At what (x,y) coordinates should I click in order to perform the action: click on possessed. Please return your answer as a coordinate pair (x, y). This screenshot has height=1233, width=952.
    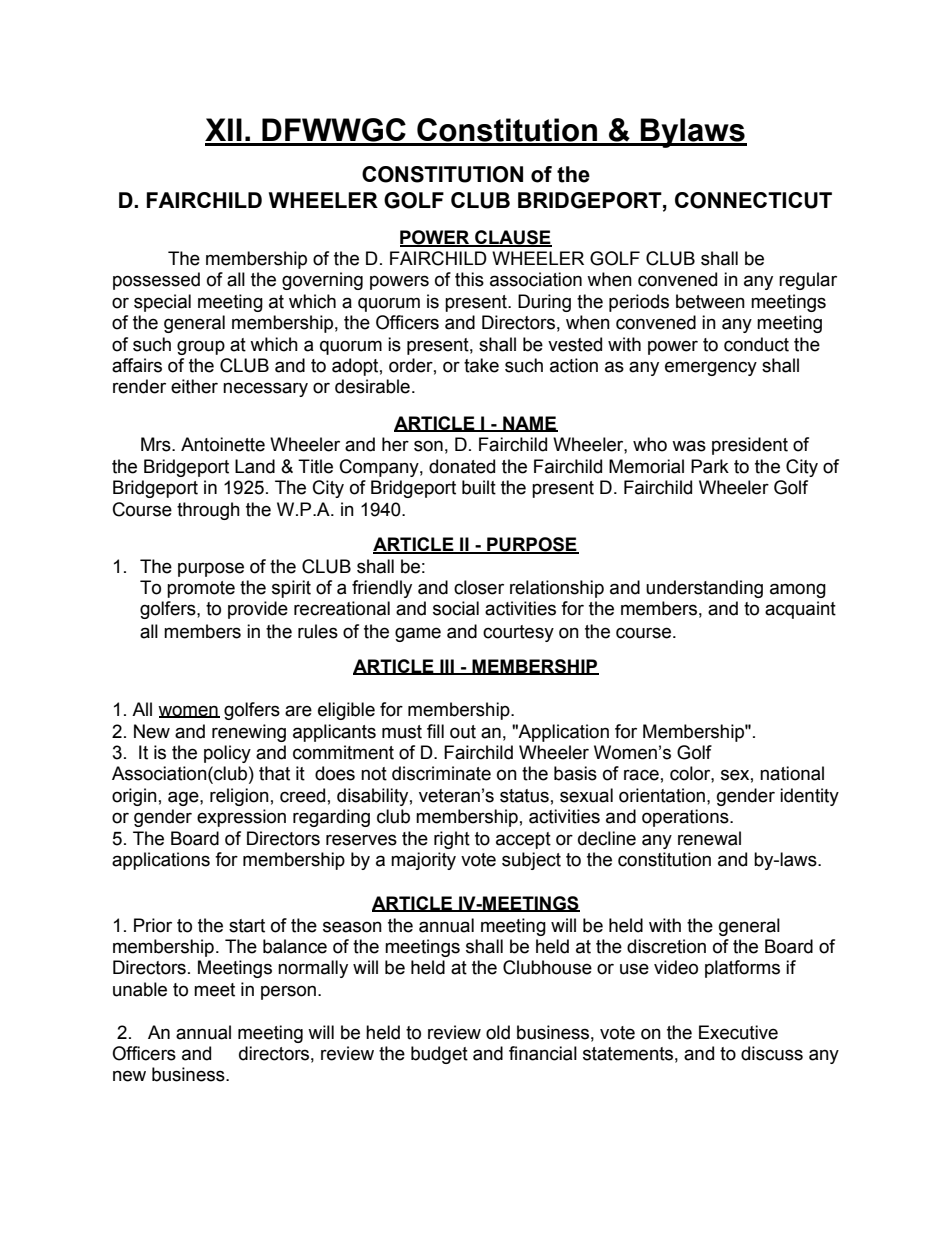
    Looking at the image, I should click on (156, 281).
